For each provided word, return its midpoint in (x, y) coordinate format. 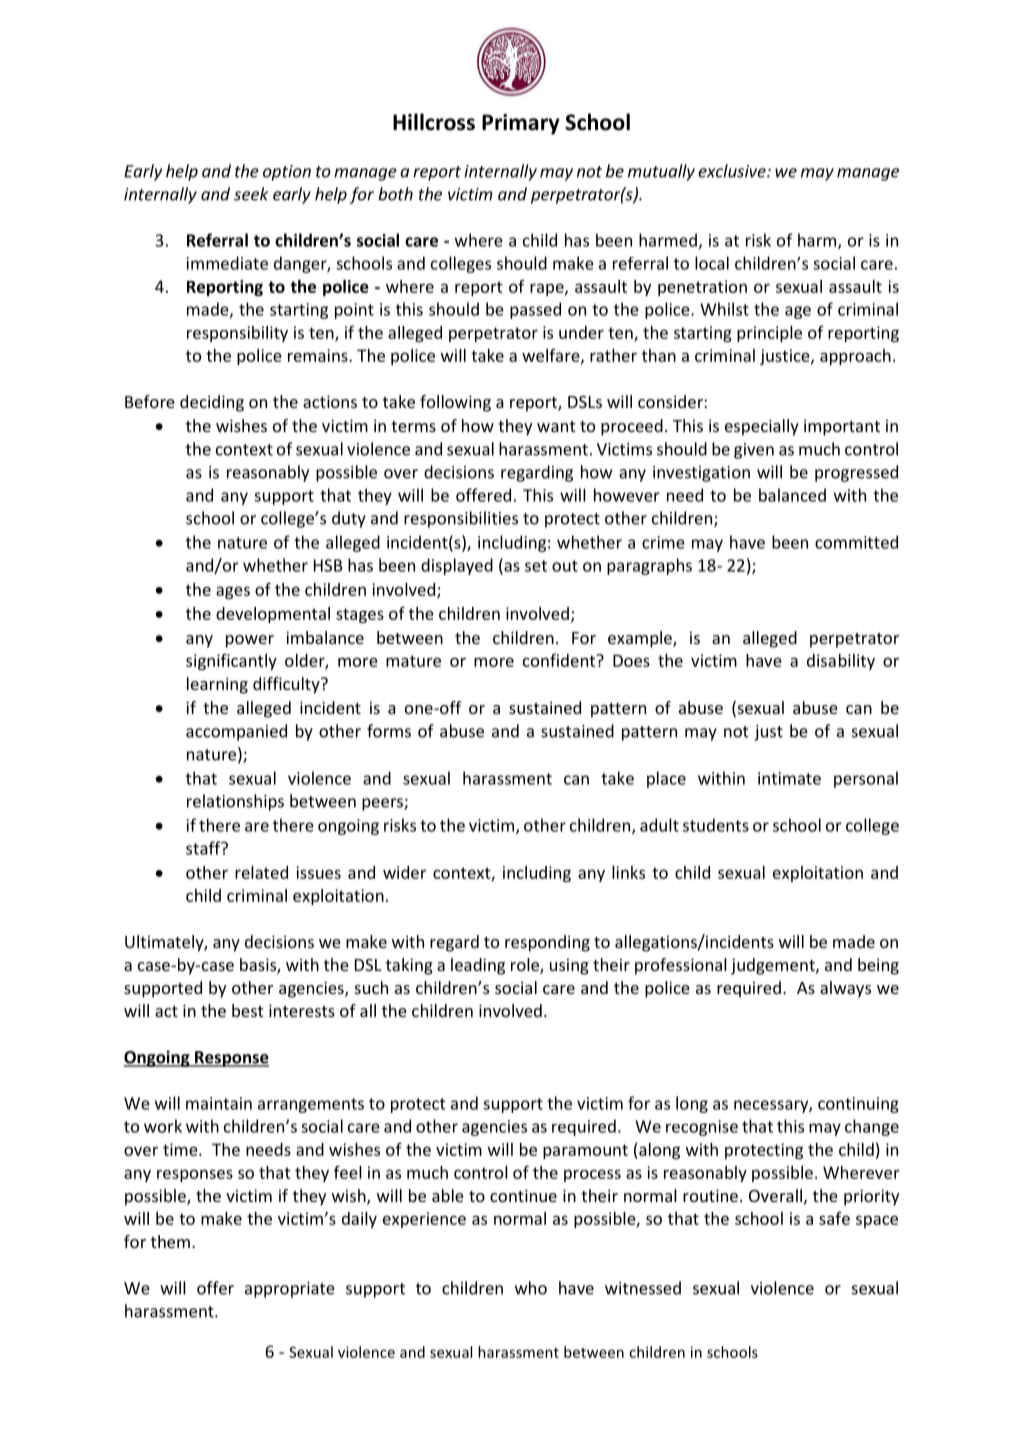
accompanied (236, 732)
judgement (774, 966)
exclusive (733, 171)
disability (841, 662)
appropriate (290, 1290)
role (526, 966)
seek (251, 194)
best (247, 1010)
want (556, 426)
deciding (212, 403)
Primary (521, 124)
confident (560, 660)
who (531, 1288)
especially (762, 427)
